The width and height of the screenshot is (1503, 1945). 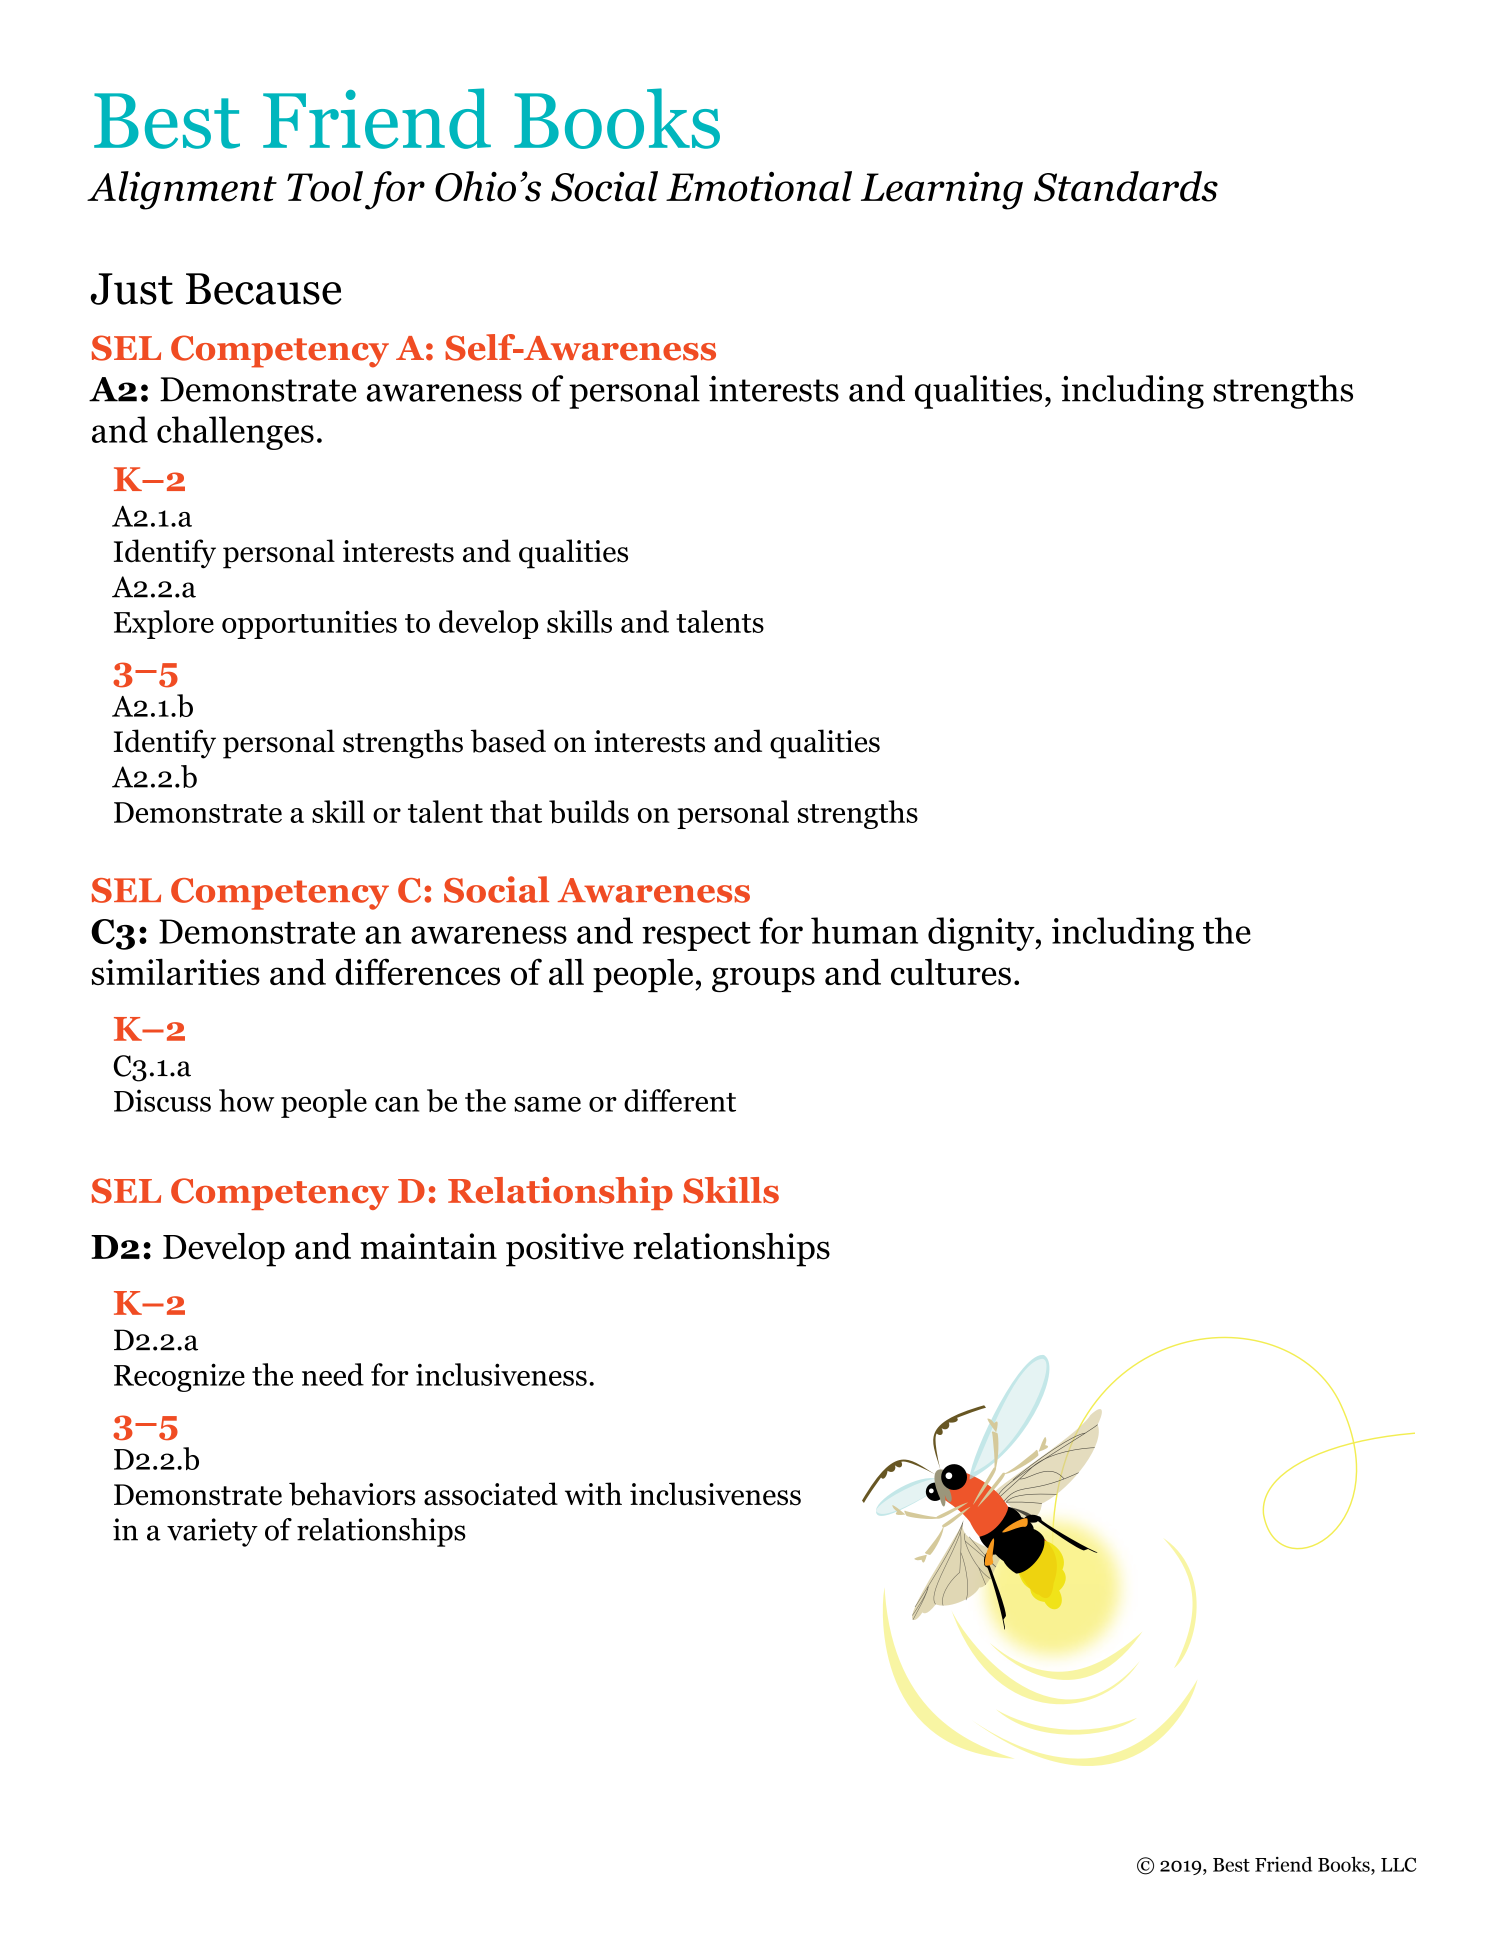 I want to click on variety, so click(x=212, y=1532).
